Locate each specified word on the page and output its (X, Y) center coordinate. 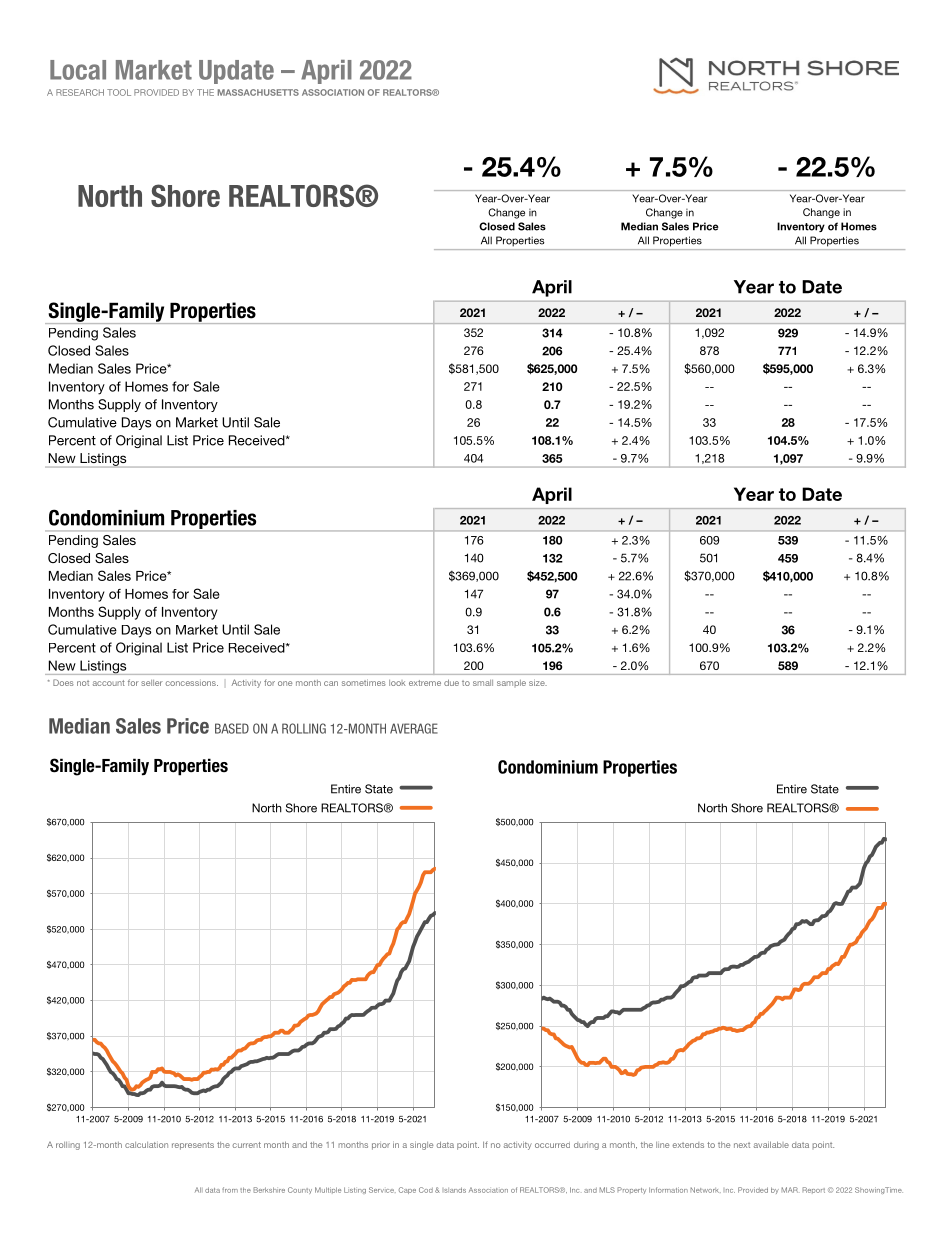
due (451, 682)
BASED (232, 728)
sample (511, 683)
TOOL (119, 92)
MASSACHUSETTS (258, 92)
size (538, 682)
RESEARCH (80, 92)
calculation (146, 1145)
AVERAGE (414, 728)
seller (152, 683)
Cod (426, 1190)
